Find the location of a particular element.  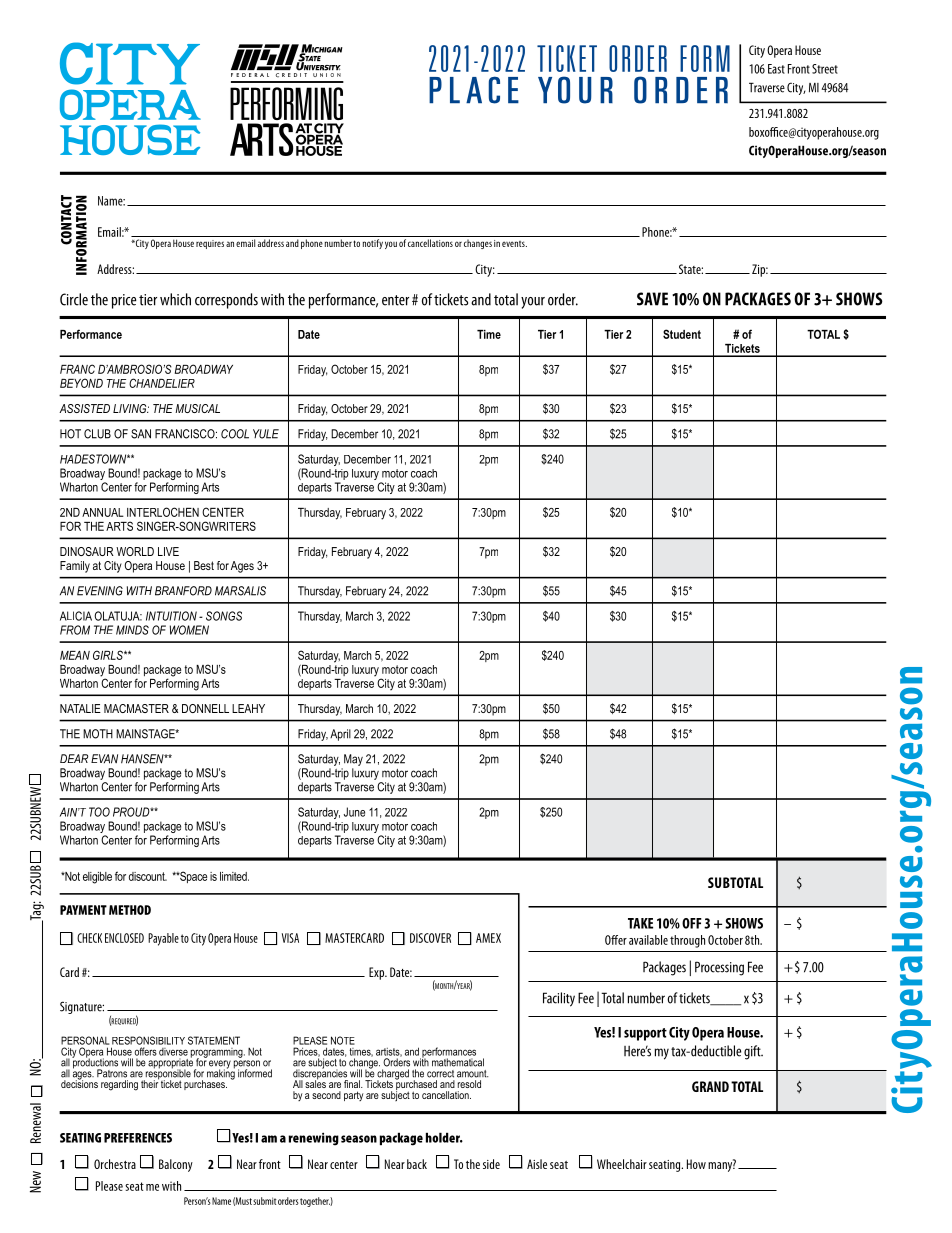

requires is located at coordinates (210, 244).
